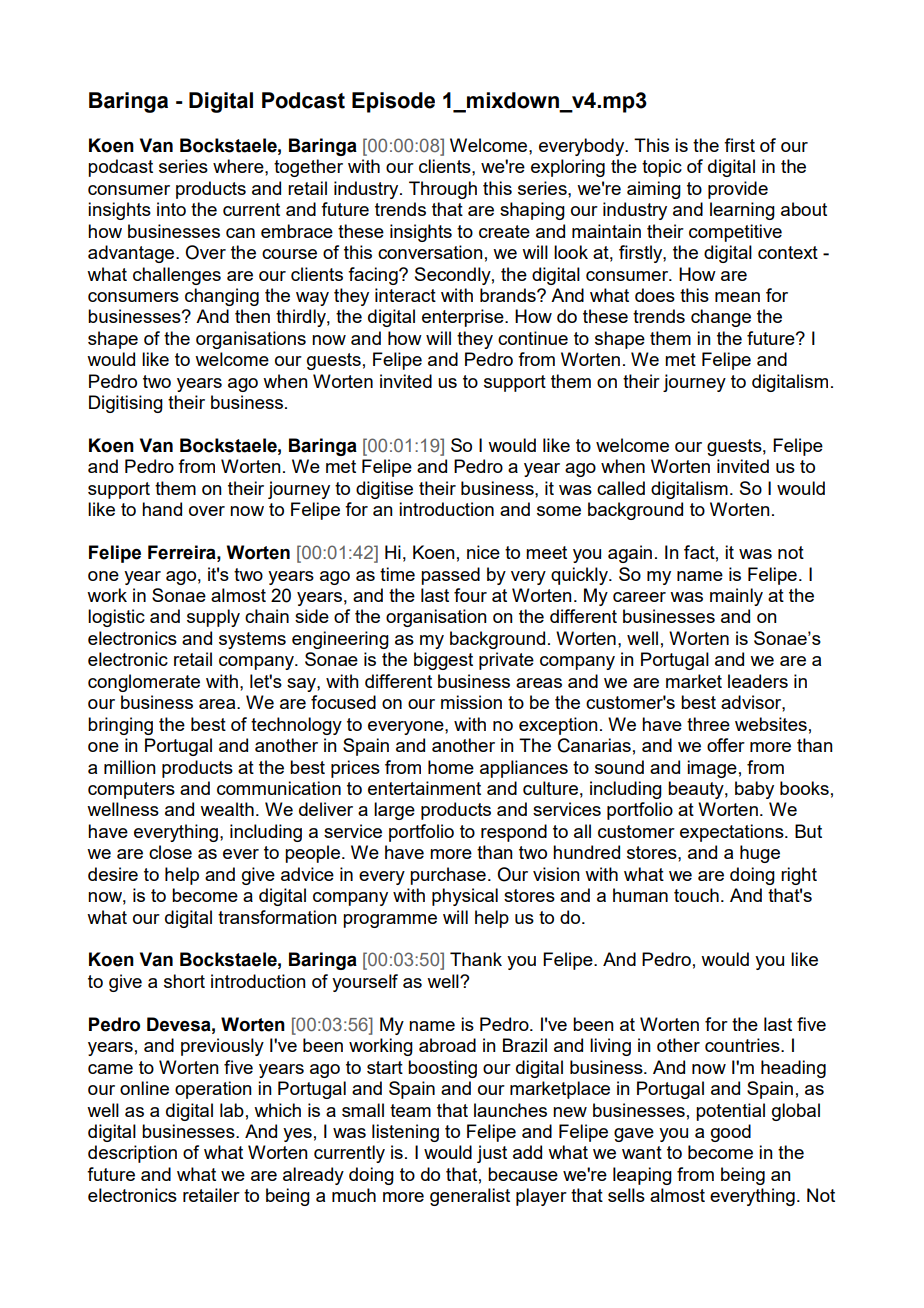 Image resolution: width=924 pixels, height=1308 pixels. Describe the element at coordinates (424, 788) in the screenshot. I see `entertainment` at that location.
